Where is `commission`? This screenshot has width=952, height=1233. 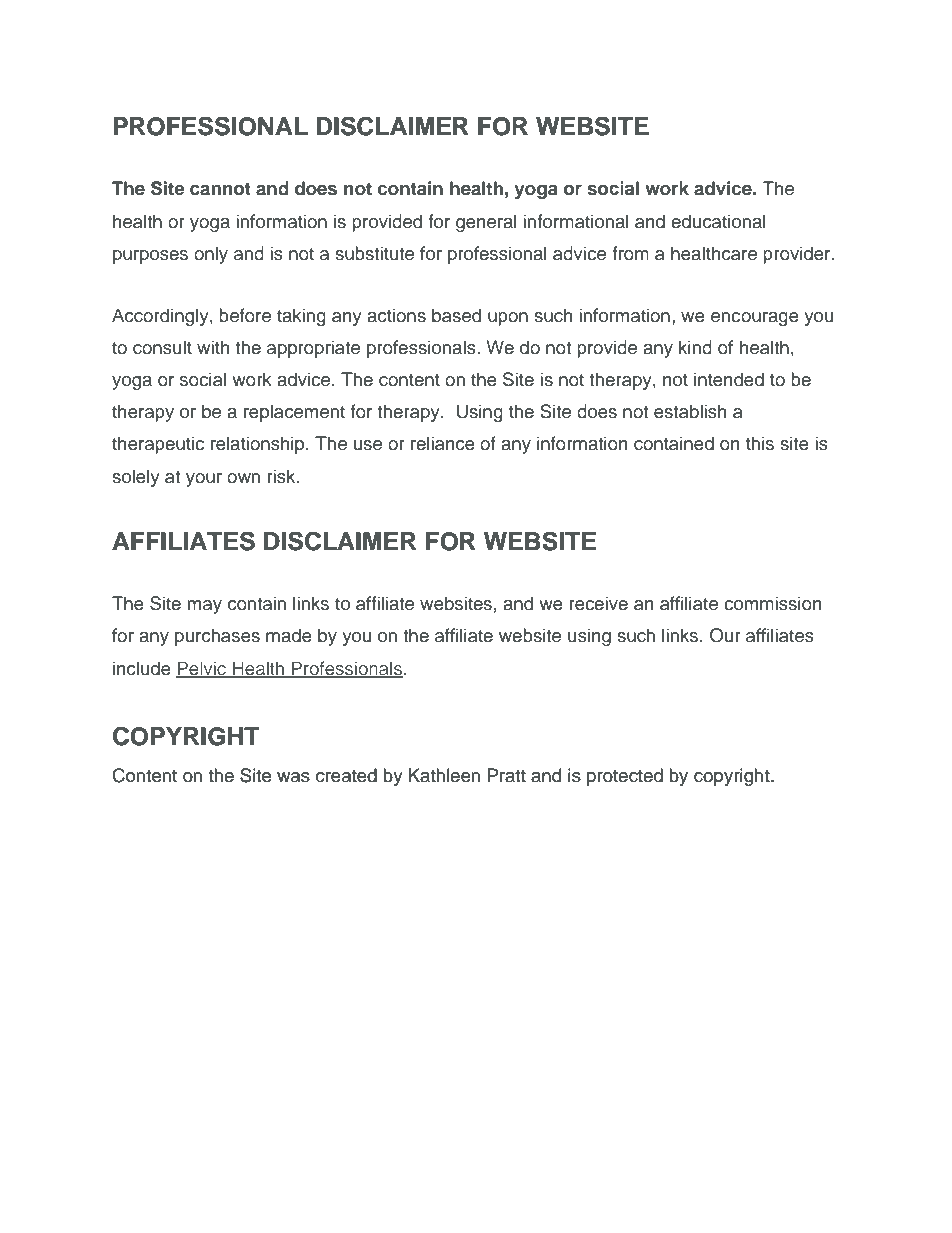 commission is located at coordinates (773, 603).
